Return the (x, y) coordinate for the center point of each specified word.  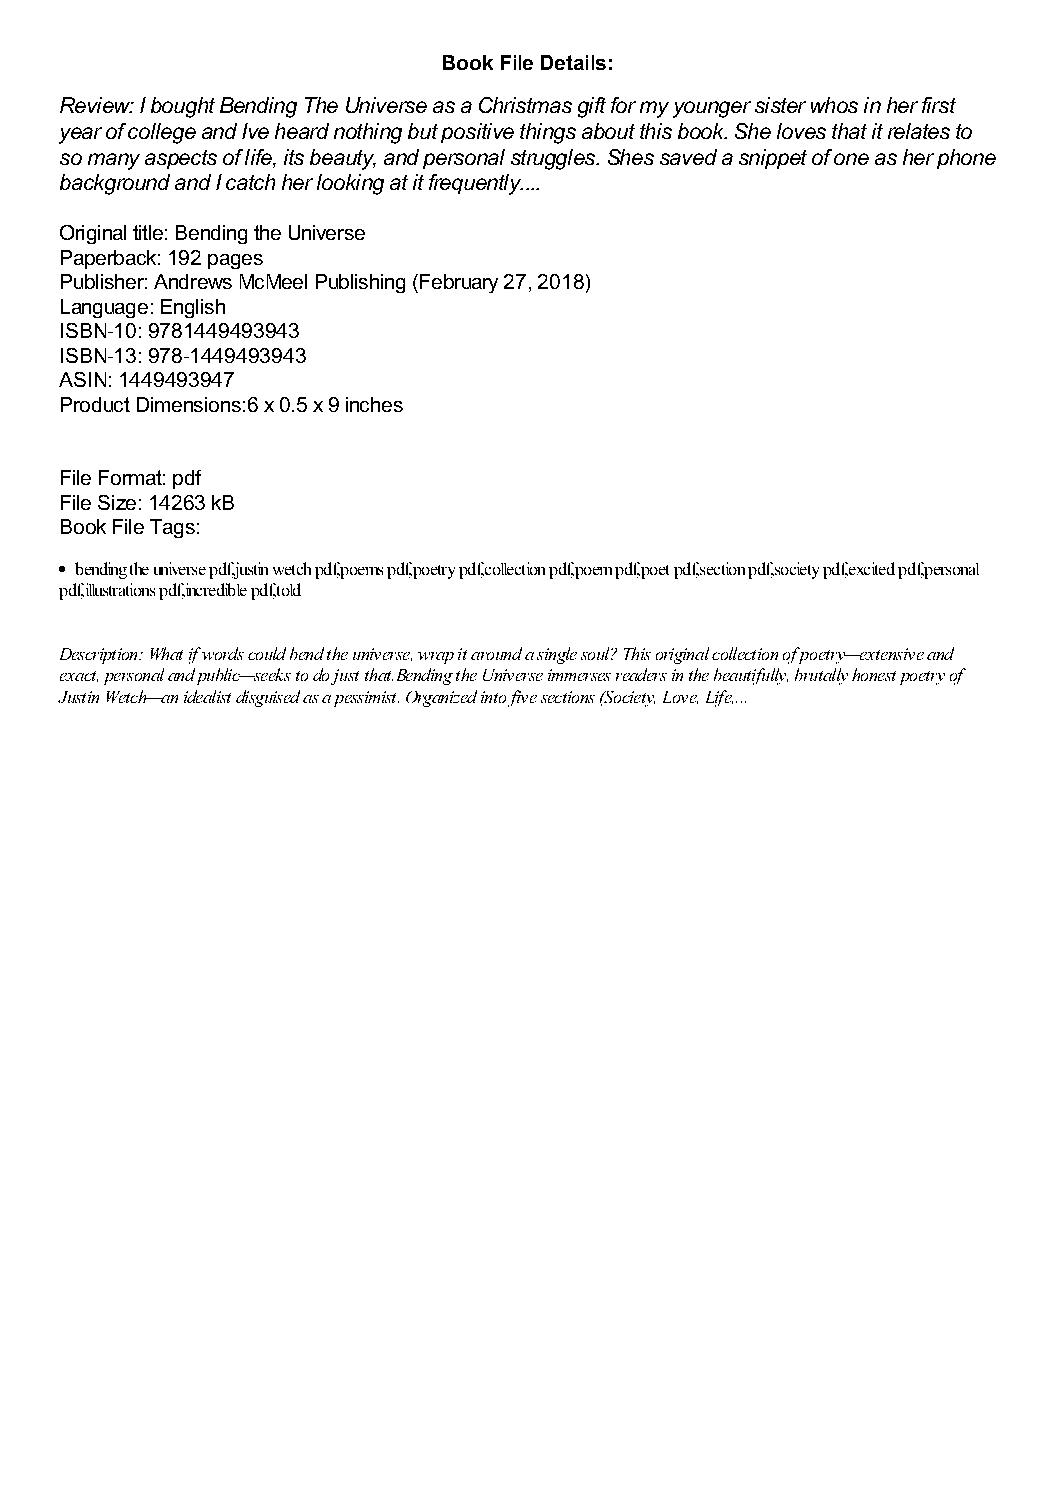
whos (834, 105)
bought (183, 107)
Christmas (525, 105)
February (457, 283)
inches (374, 404)
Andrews (193, 281)
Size (117, 502)
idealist (207, 696)
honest (874, 674)
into (493, 697)
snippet (773, 159)
